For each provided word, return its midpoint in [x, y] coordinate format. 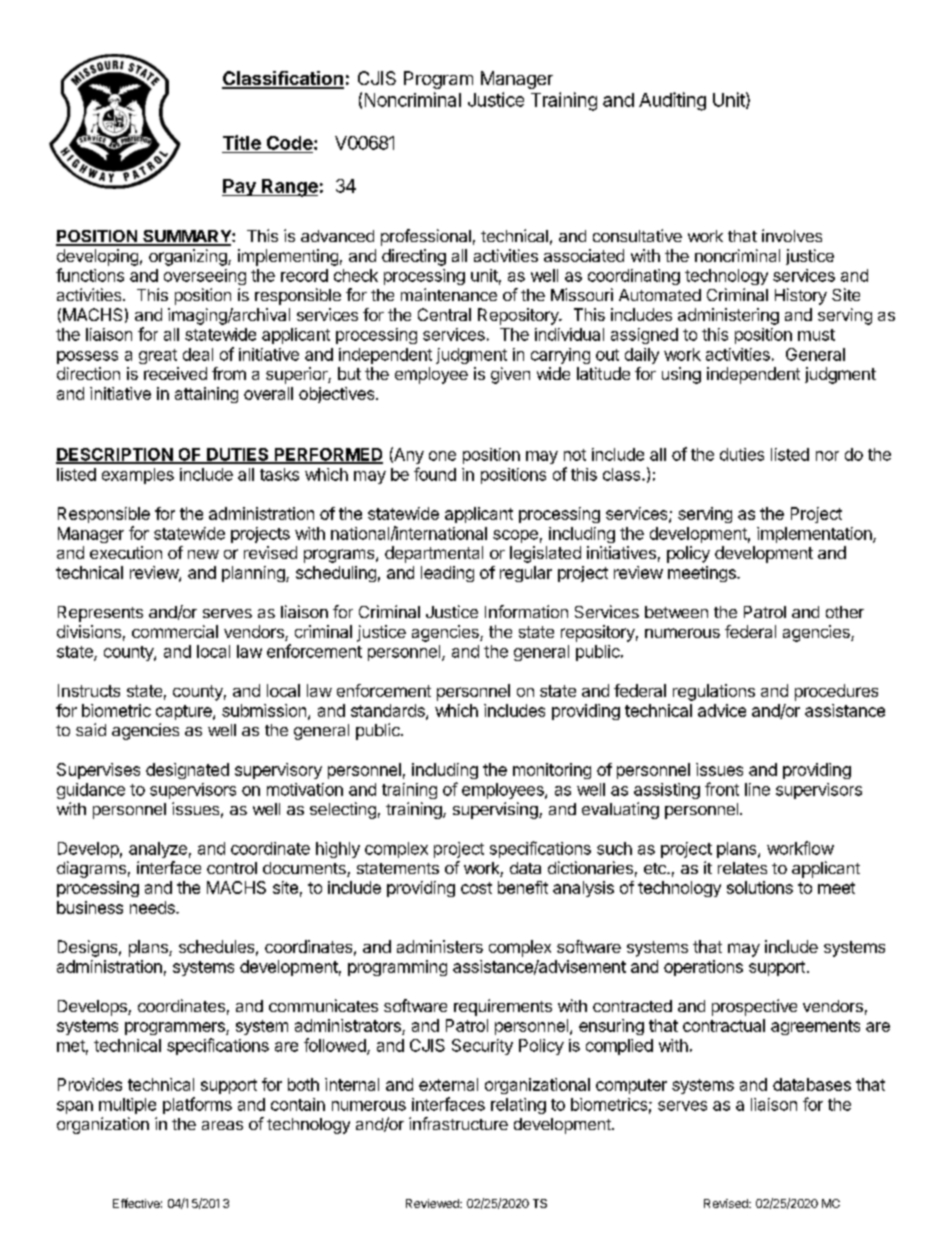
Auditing [672, 101]
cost [476, 888]
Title [242, 142]
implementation [815, 535]
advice [722, 710]
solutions [760, 887]
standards [389, 711]
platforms [197, 1105]
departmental [434, 554]
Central [444, 314]
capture [185, 712]
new [203, 554]
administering [728, 316]
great [158, 356]
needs [153, 907]
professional [426, 237]
